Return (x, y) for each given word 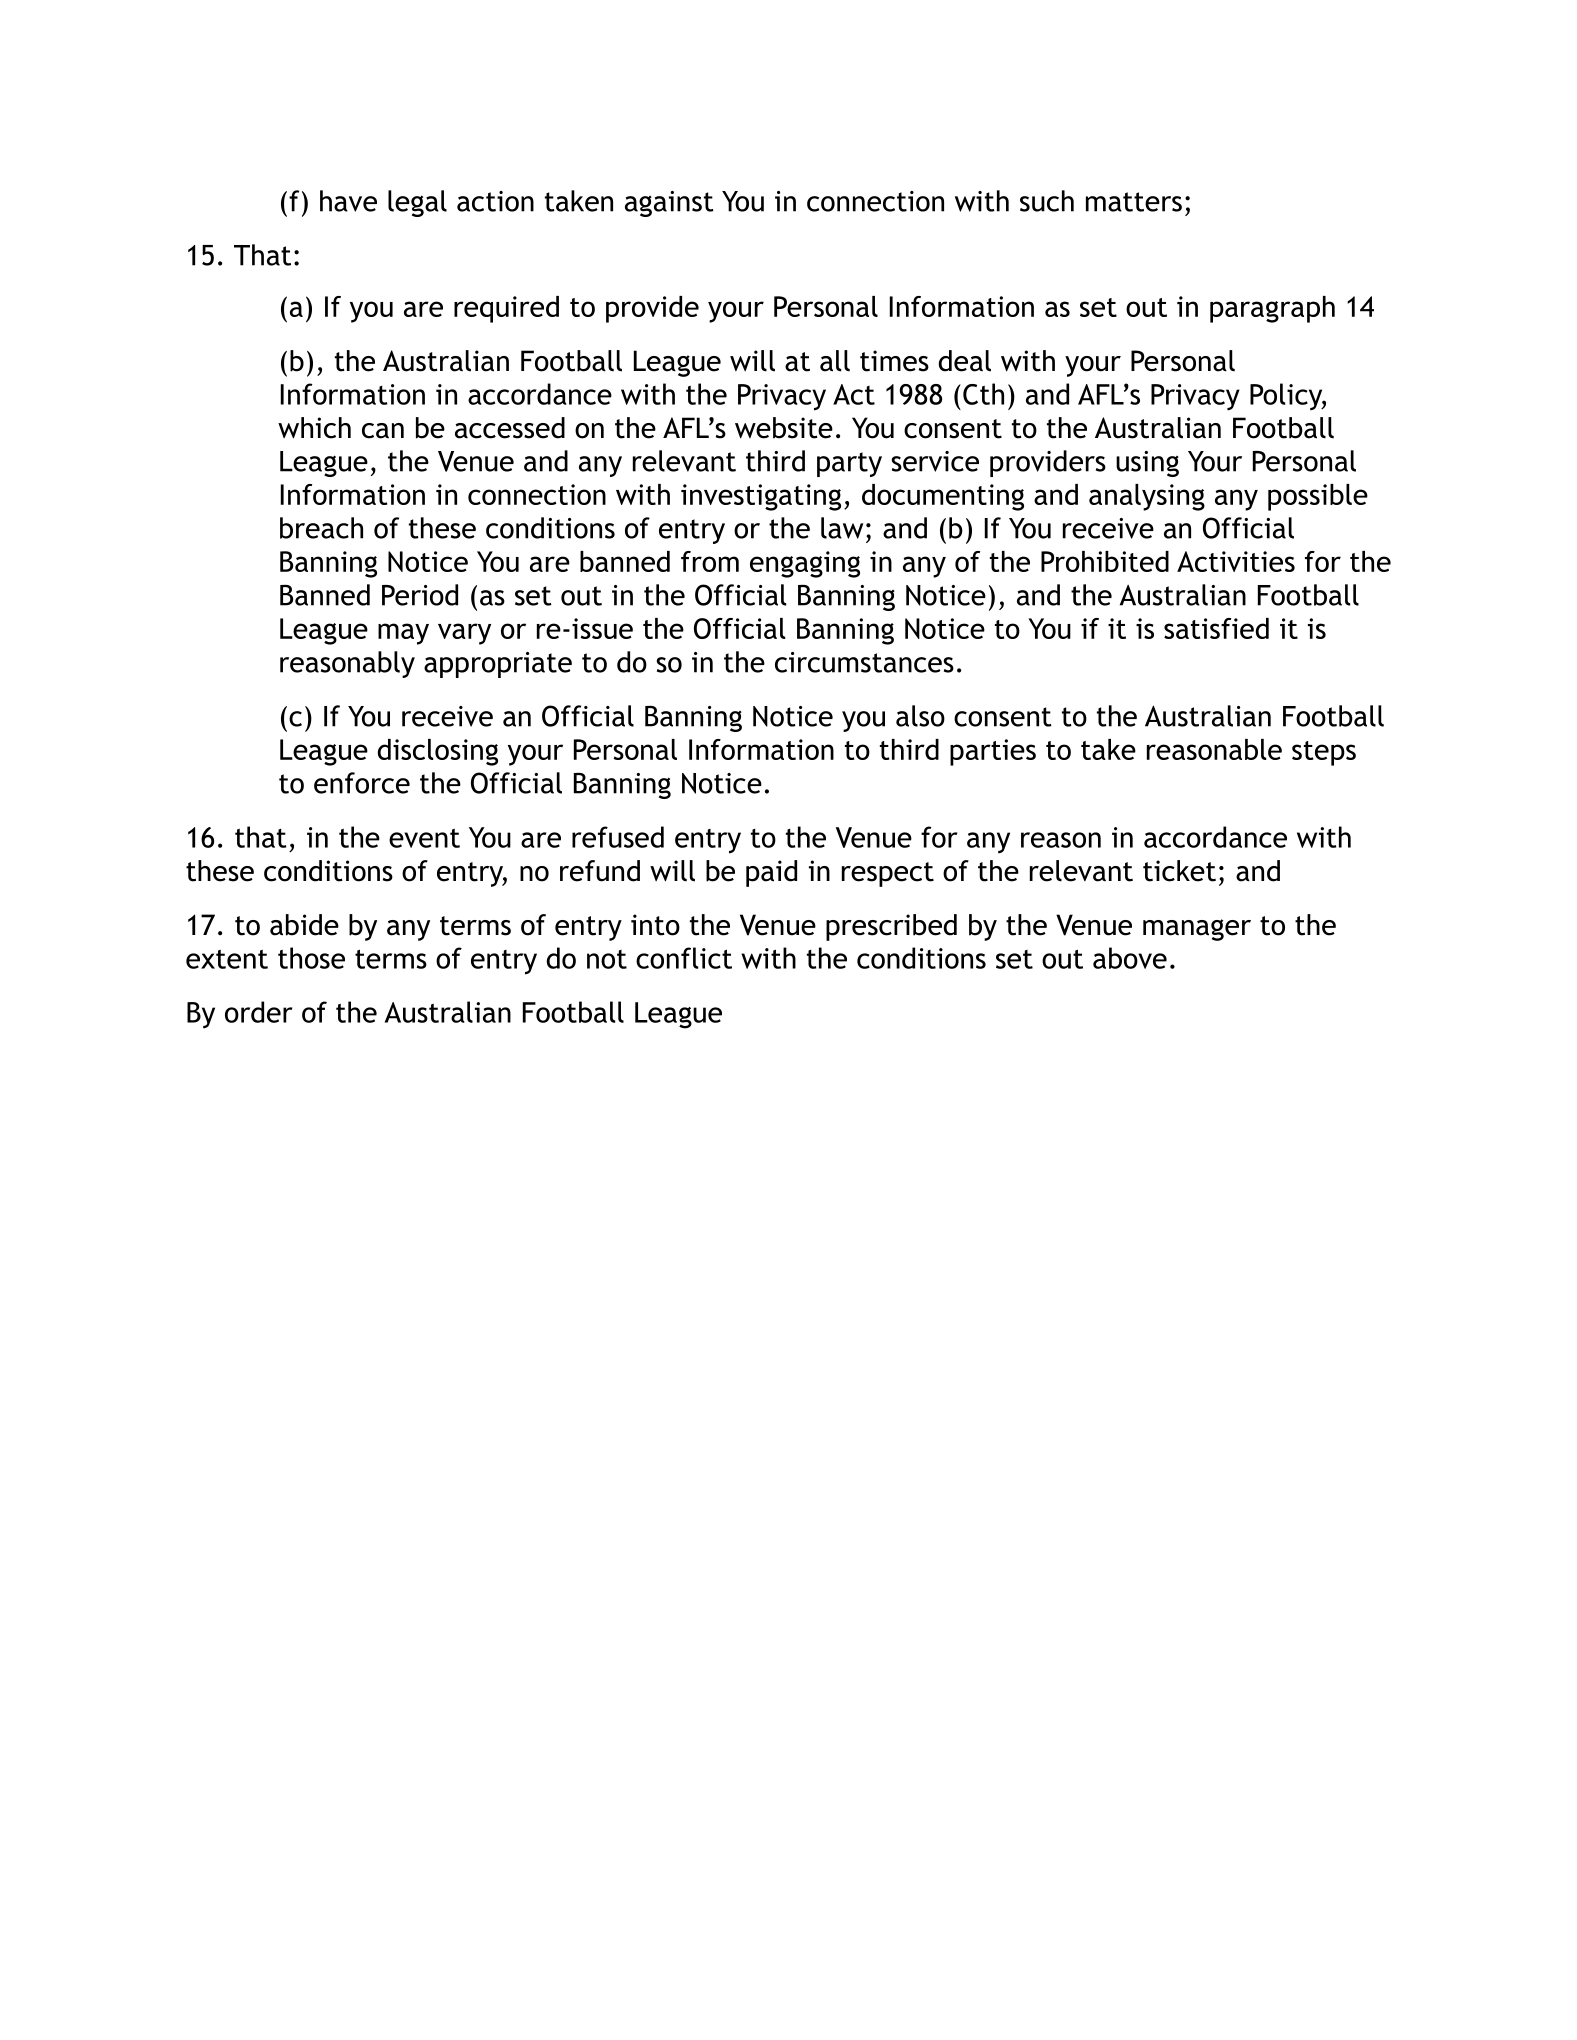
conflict (684, 958)
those (311, 958)
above (1130, 958)
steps (1324, 753)
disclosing (437, 752)
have (348, 201)
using (1147, 464)
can (383, 431)
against (669, 204)
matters (1134, 202)
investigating (761, 497)
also (920, 716)
